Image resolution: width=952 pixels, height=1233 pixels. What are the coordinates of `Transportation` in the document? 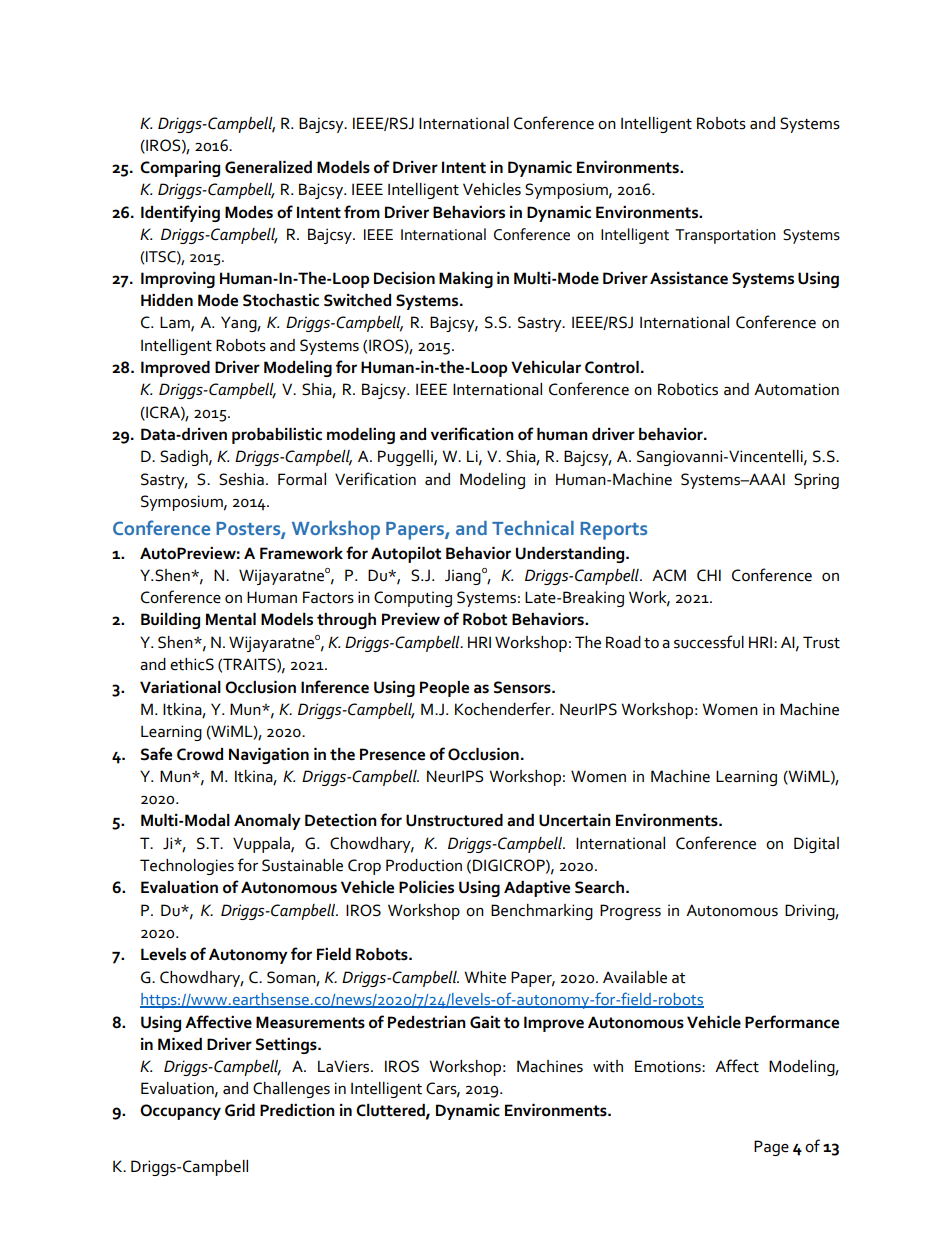 It's located at (725, 236).
